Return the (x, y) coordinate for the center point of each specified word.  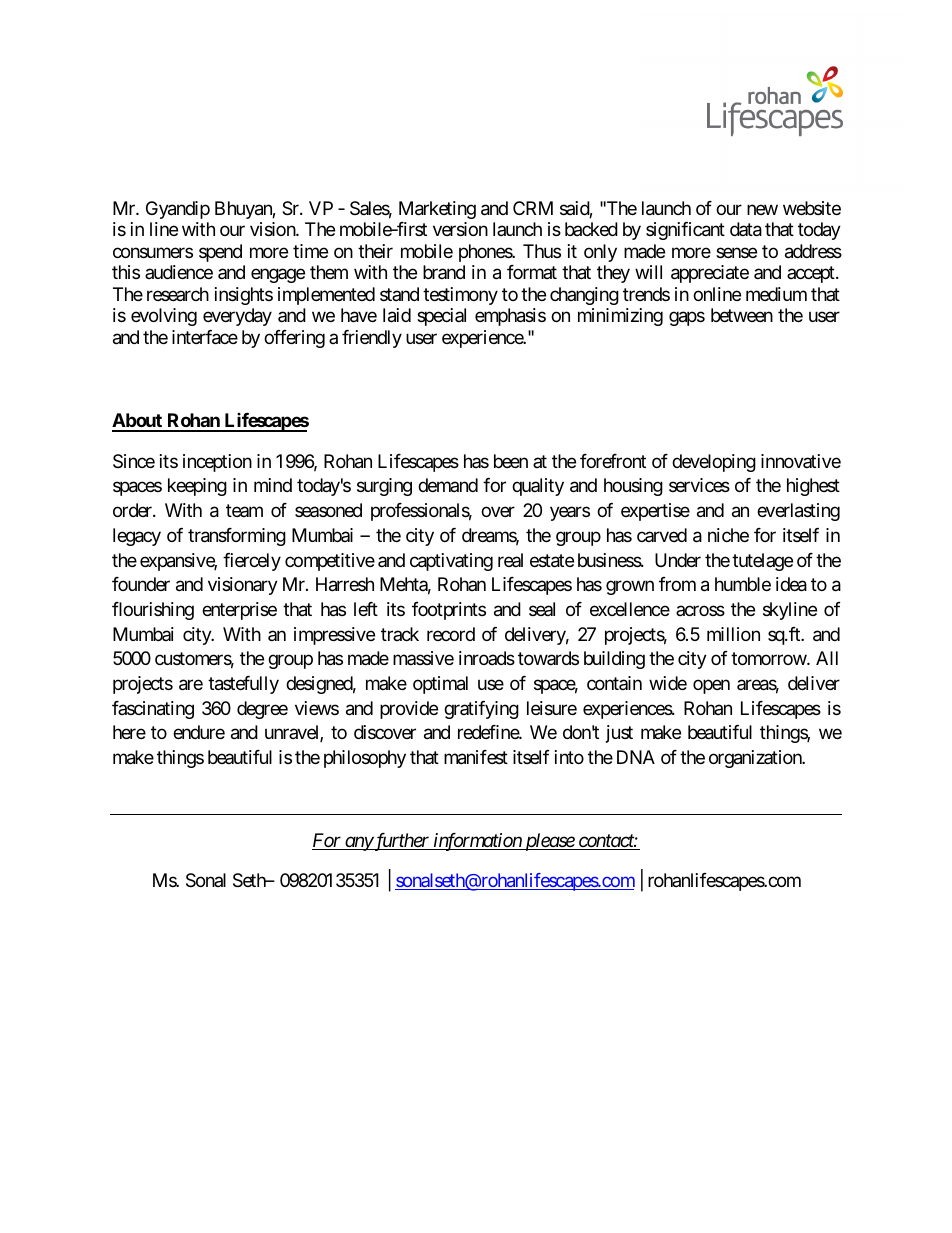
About (138, 422)
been (511, 461)
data (746, 229)
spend (220, 253)
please (549, 842)
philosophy (365, 759)
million (733, 634)
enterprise (239, 611)
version (460, 229)
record (451, 634)
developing (714, 463)
